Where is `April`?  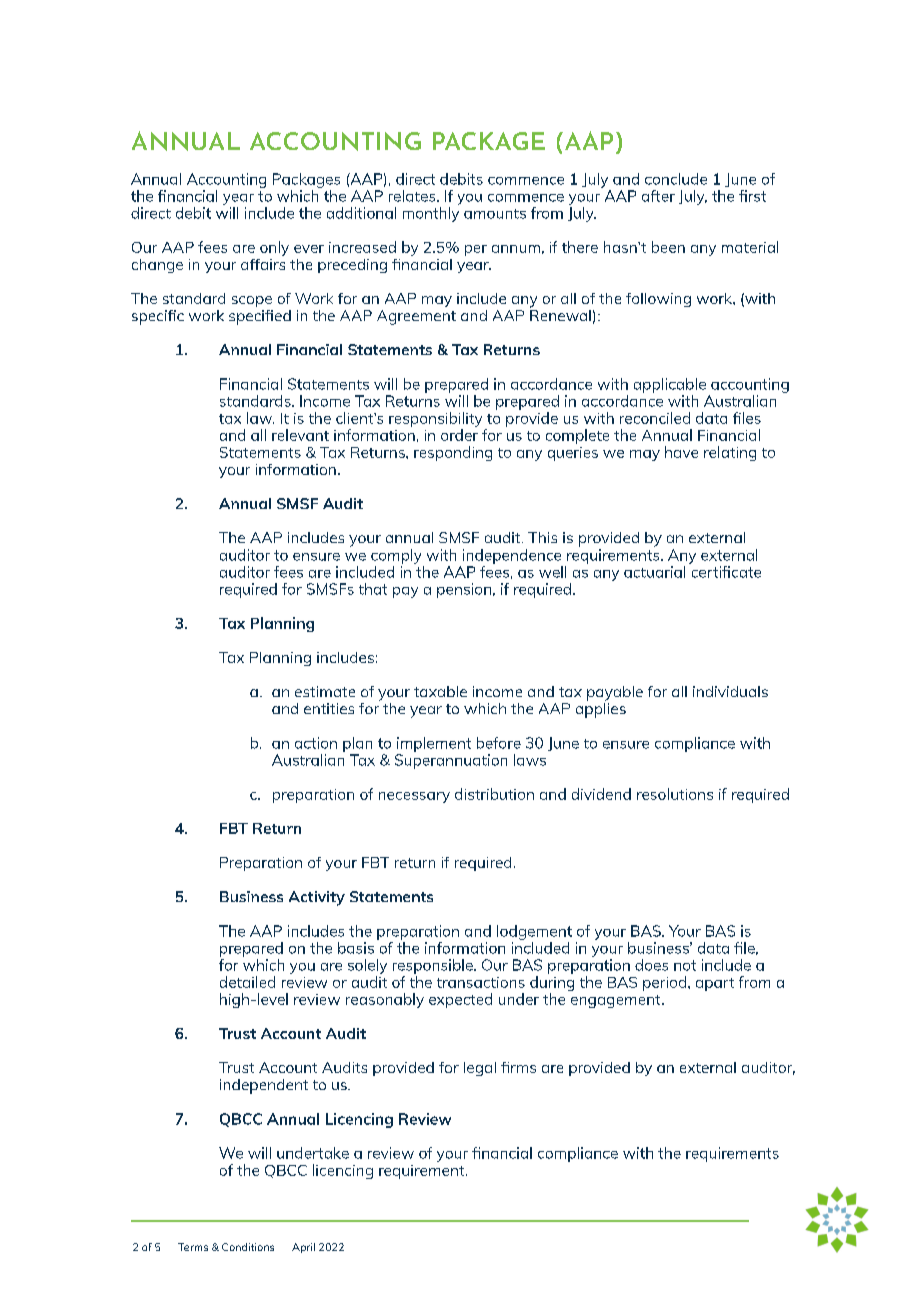 April is located at coordinates (303, 1248).
